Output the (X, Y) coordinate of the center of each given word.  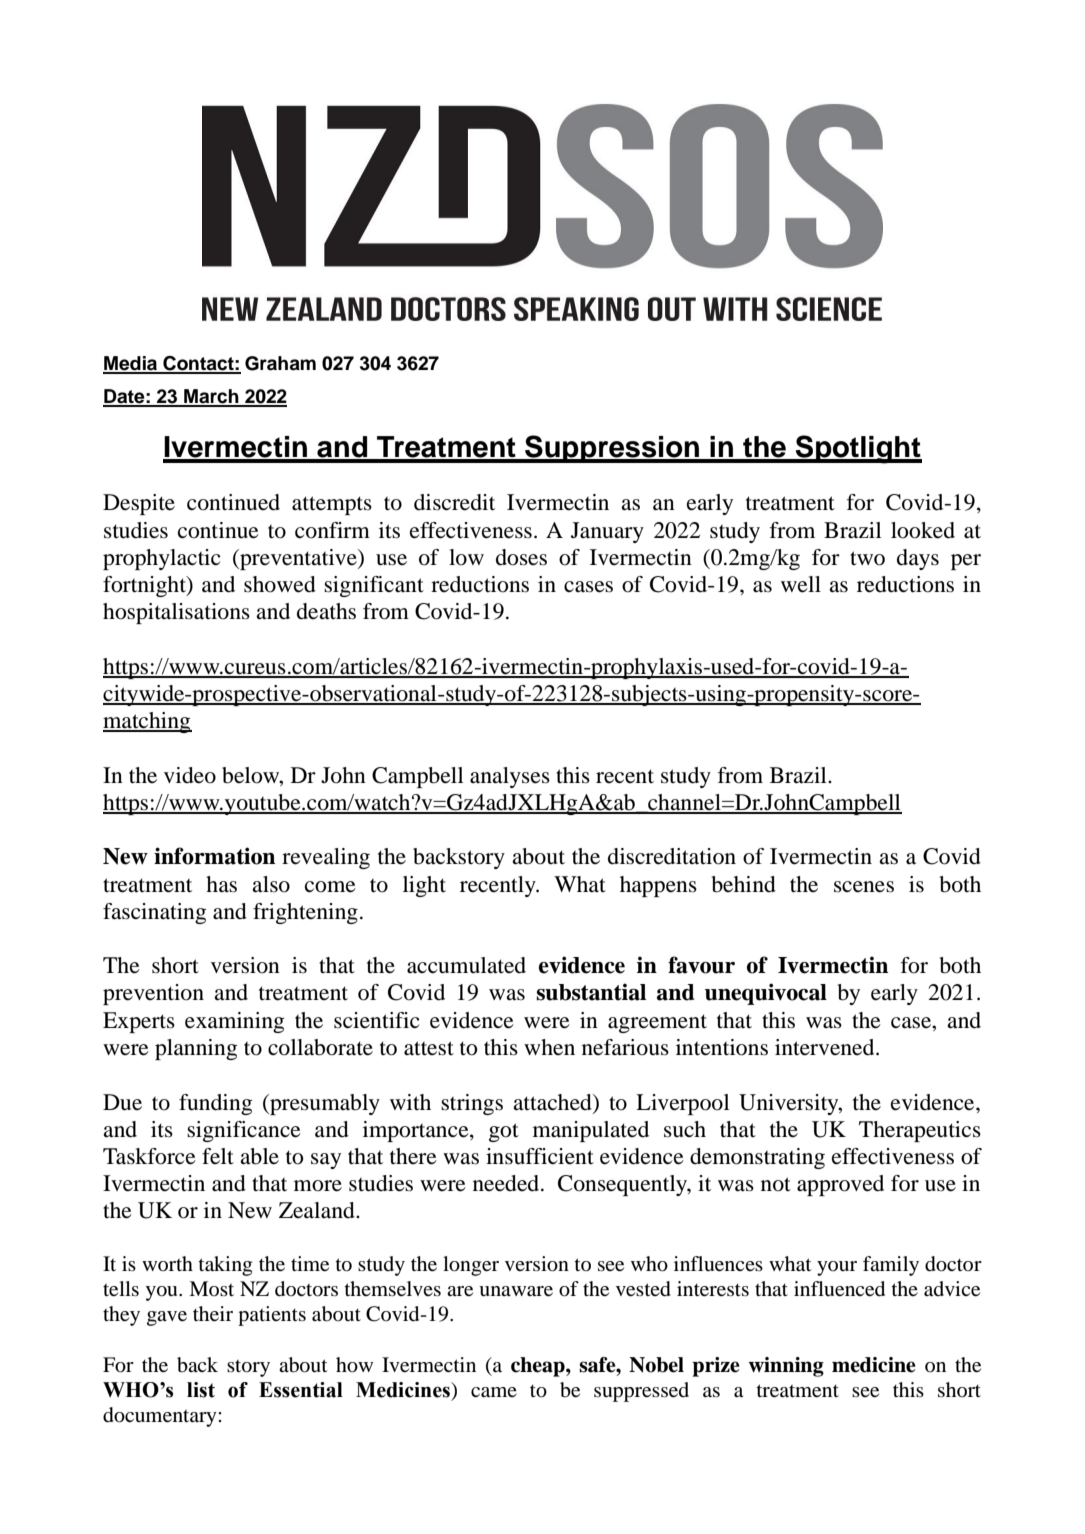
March (211, 397)
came (494, 1392)
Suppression (612, 449)
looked (923, 530)
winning (786, 1367)
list (201, 1390)
